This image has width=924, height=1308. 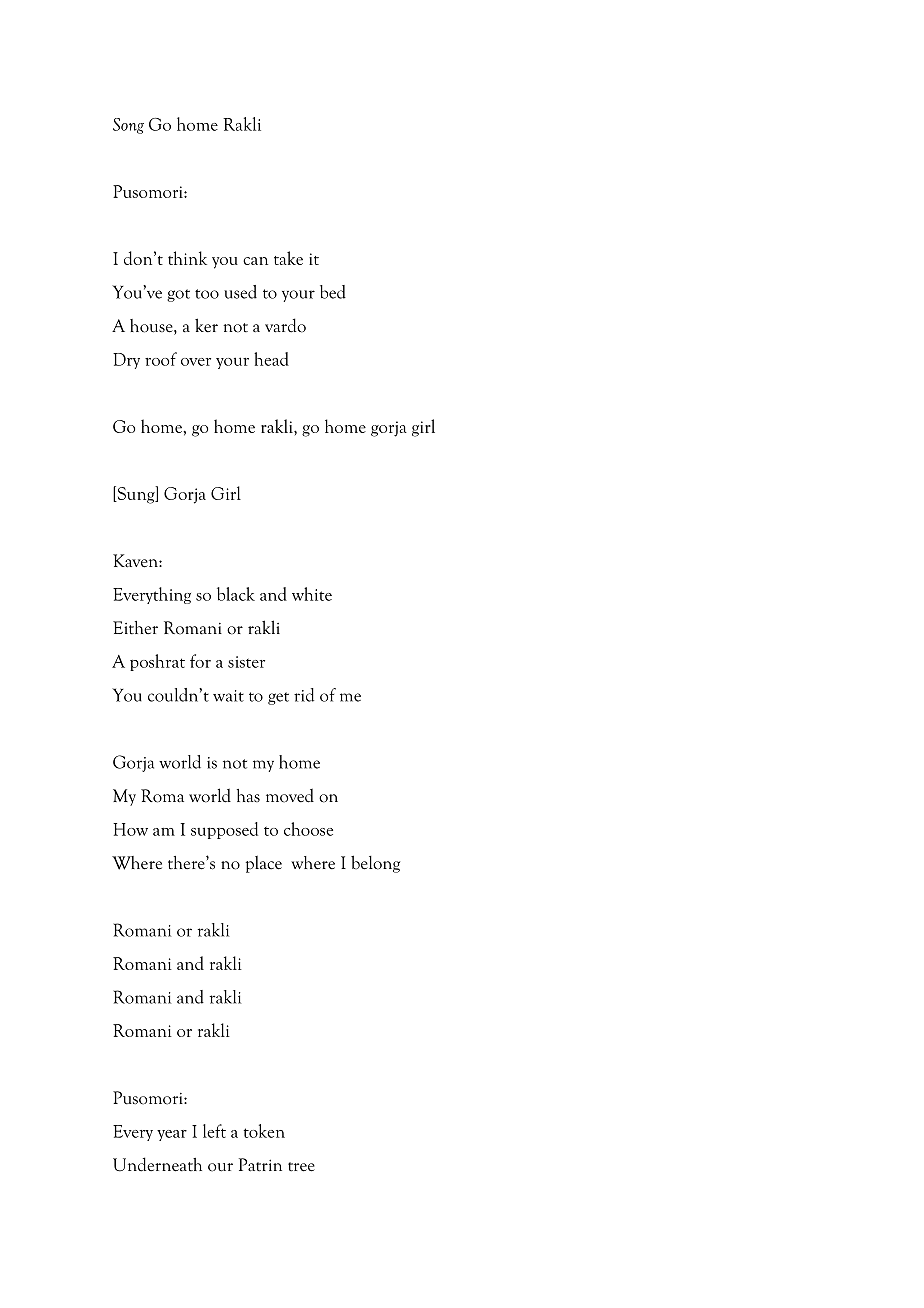 What do you see at coordinates (128, 126) in the image?
I see `Song` at bounding box center [128, 126].
